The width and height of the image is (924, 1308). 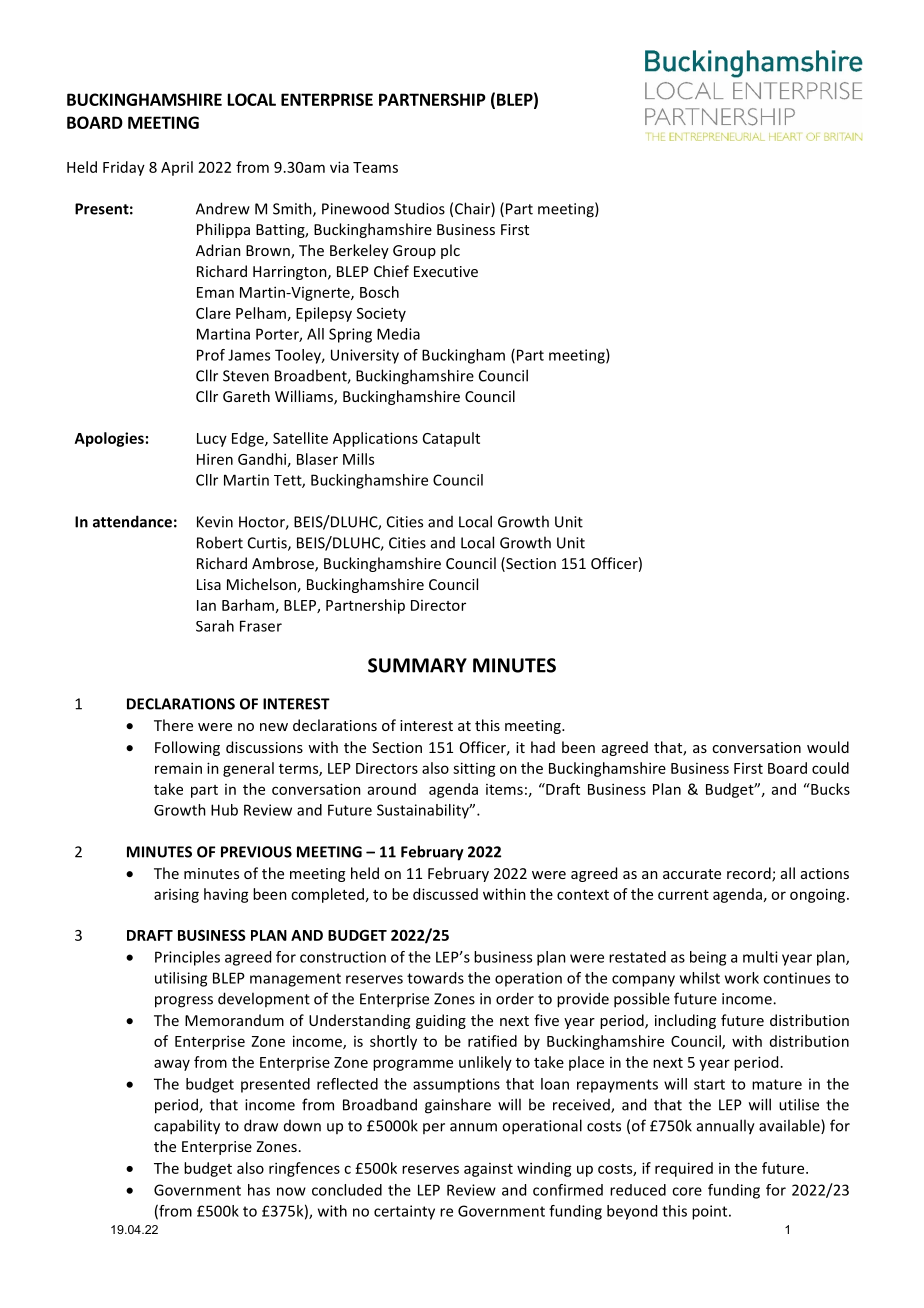 What do you see at coordinates (488, 1170) in the image?
I see `against` at bounding box center [488, 1170].
